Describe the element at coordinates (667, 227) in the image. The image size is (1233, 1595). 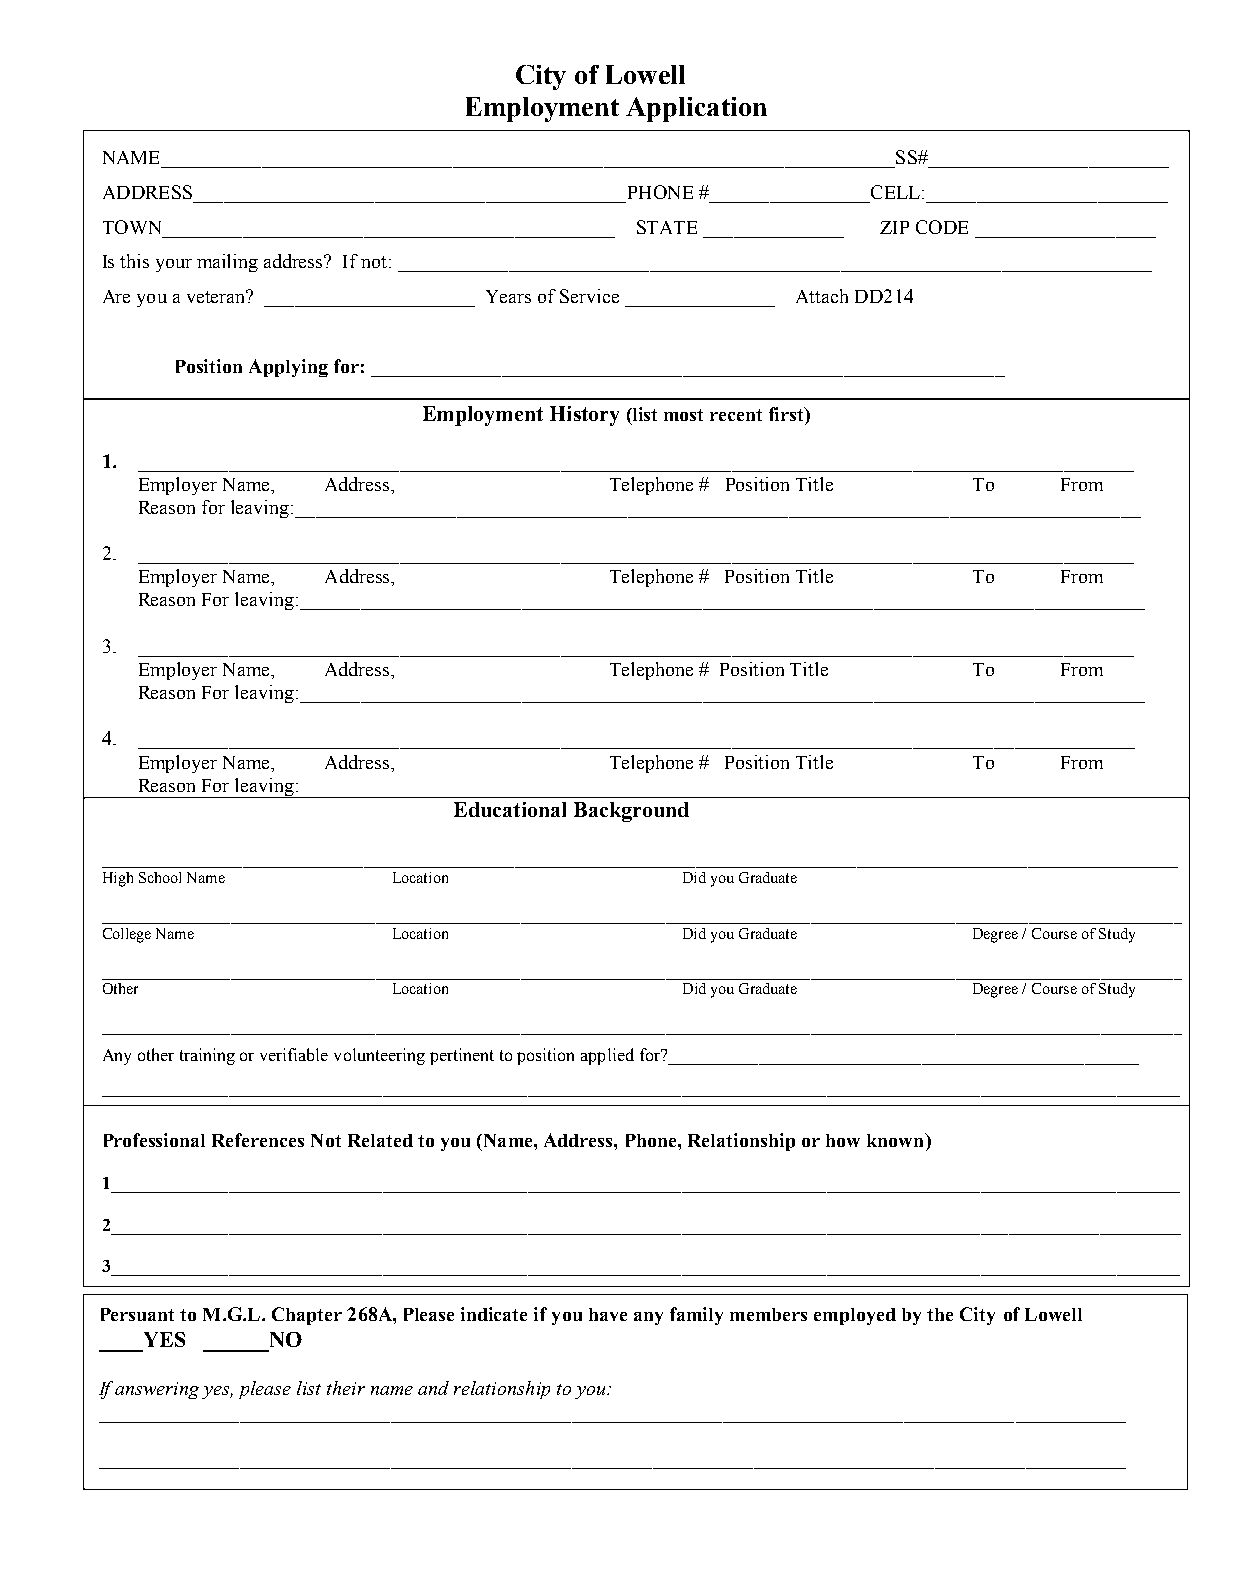
I see `STATE` at that location.
